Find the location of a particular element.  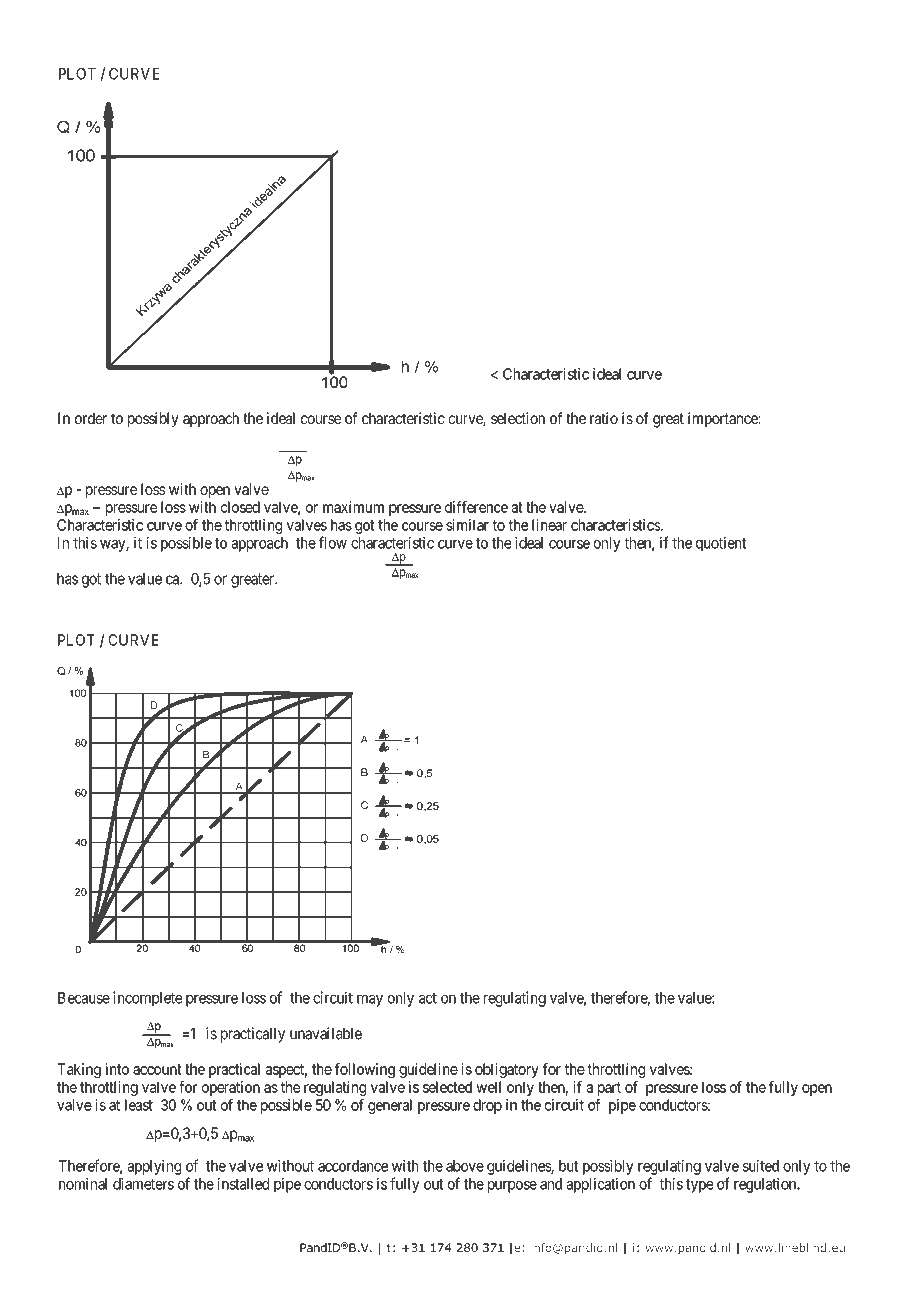

flow is located at coordinates (333, 542).
